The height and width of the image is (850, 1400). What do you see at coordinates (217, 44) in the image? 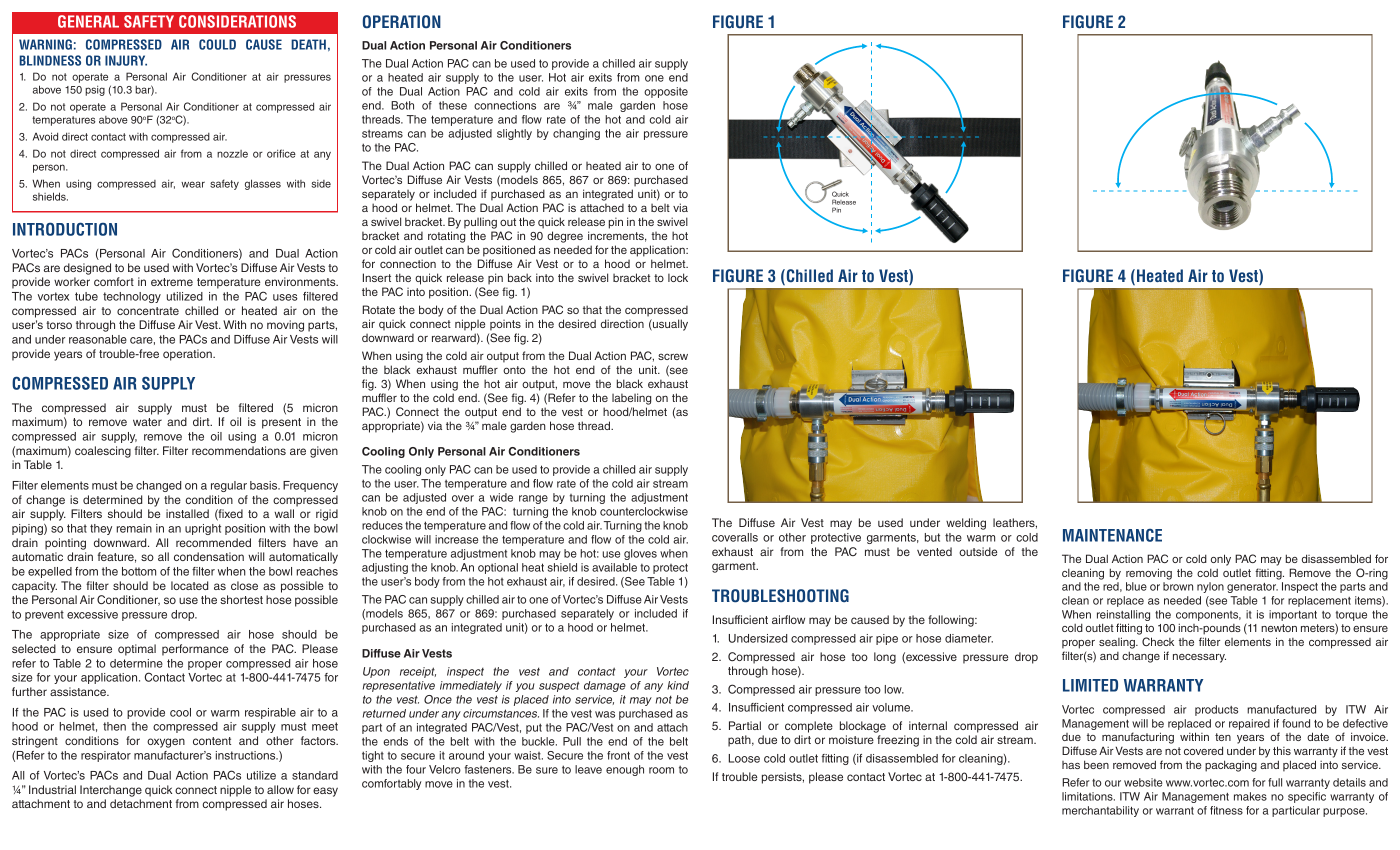
I see `COULD` at bounding box center [217, 44].
